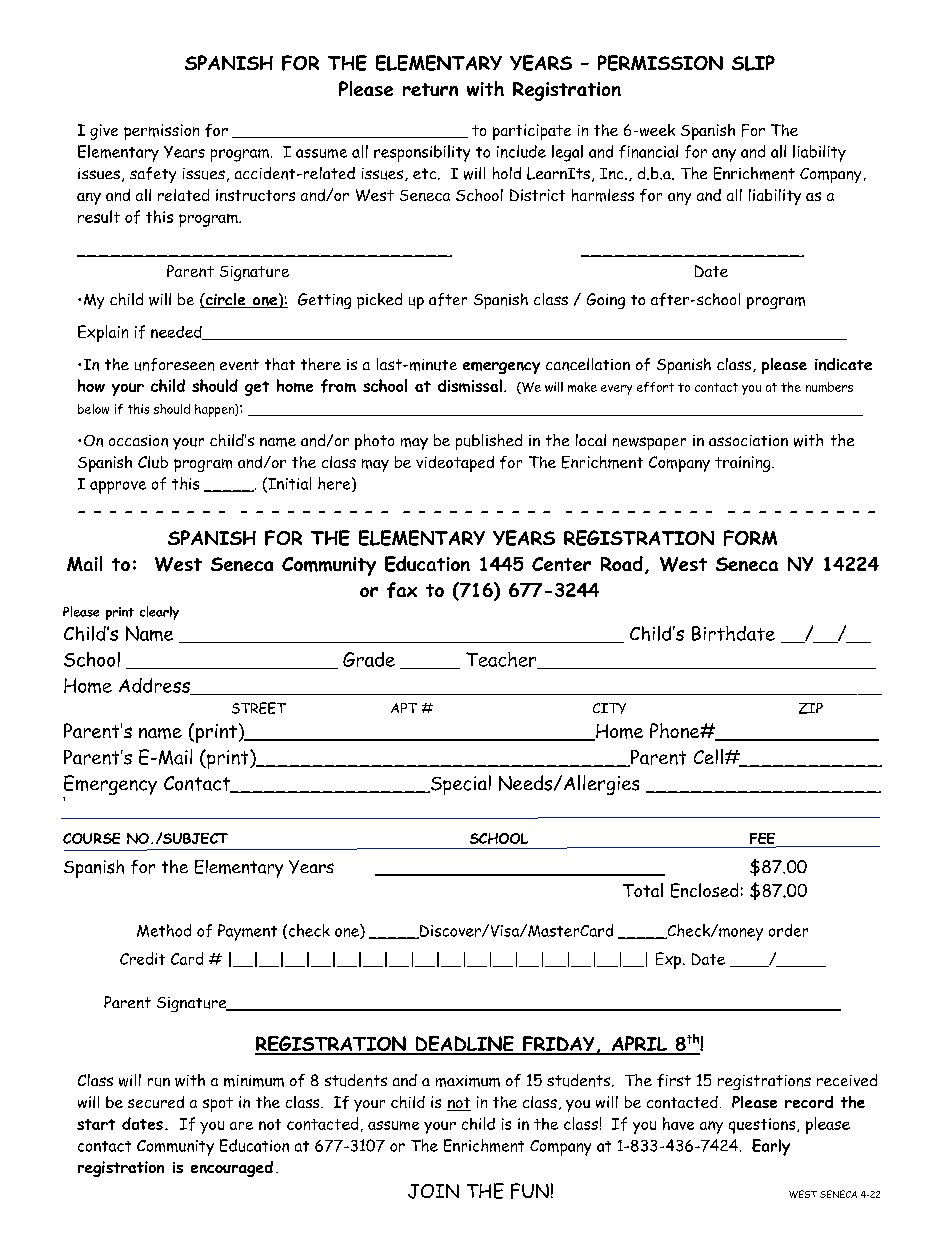 This image has height=1233, width=952. What do you see at coordinates (104, 132) in the image?
I see `give` at bounding box center [104, 132].
